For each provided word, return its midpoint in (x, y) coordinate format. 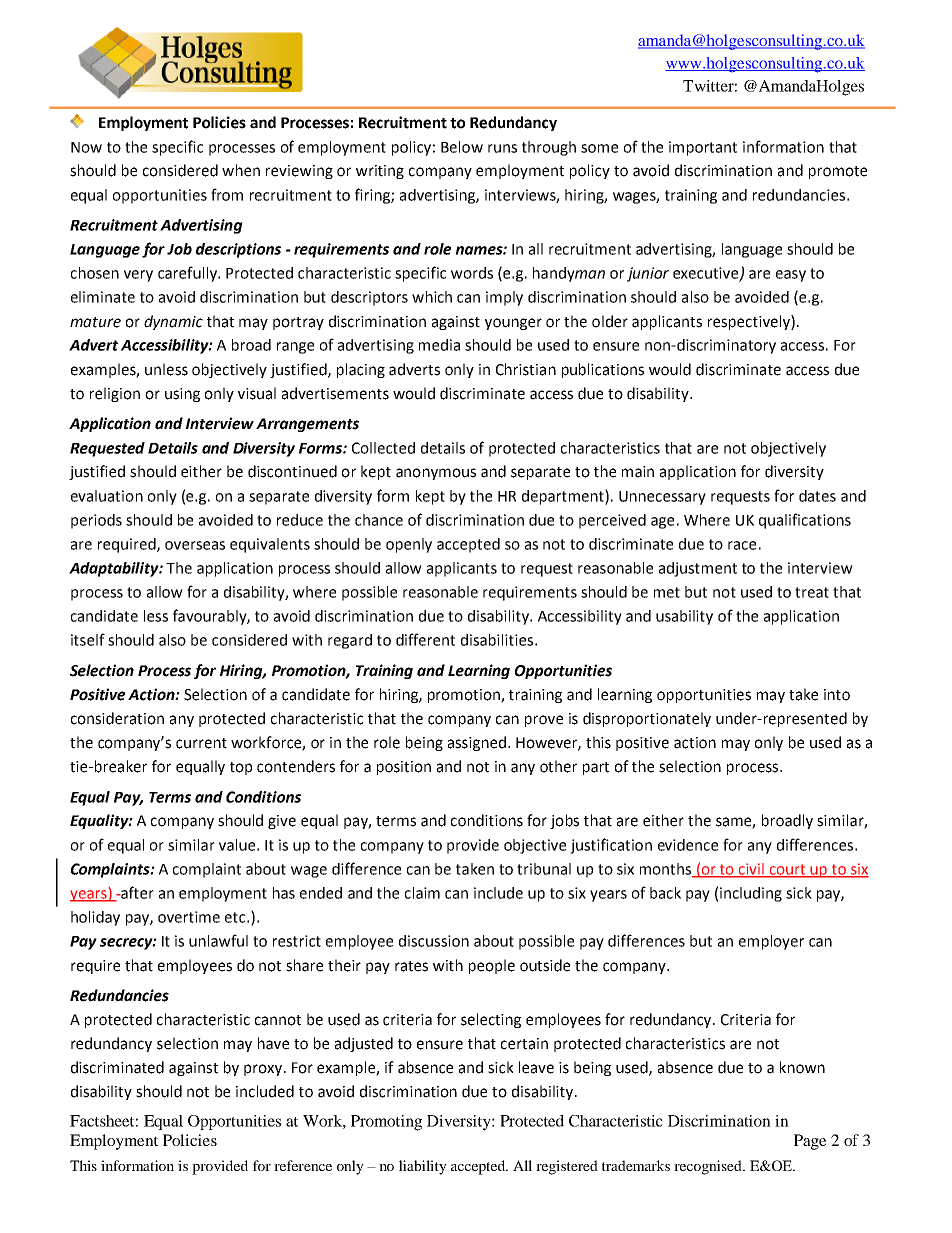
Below (462, 147)
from (227, 194)
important (703, 148)
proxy (263, 1070)
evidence (688, 845)
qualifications (805, 521)
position (404, 768)
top (241, 768)
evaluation (107, 496)
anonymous (436, 474)
